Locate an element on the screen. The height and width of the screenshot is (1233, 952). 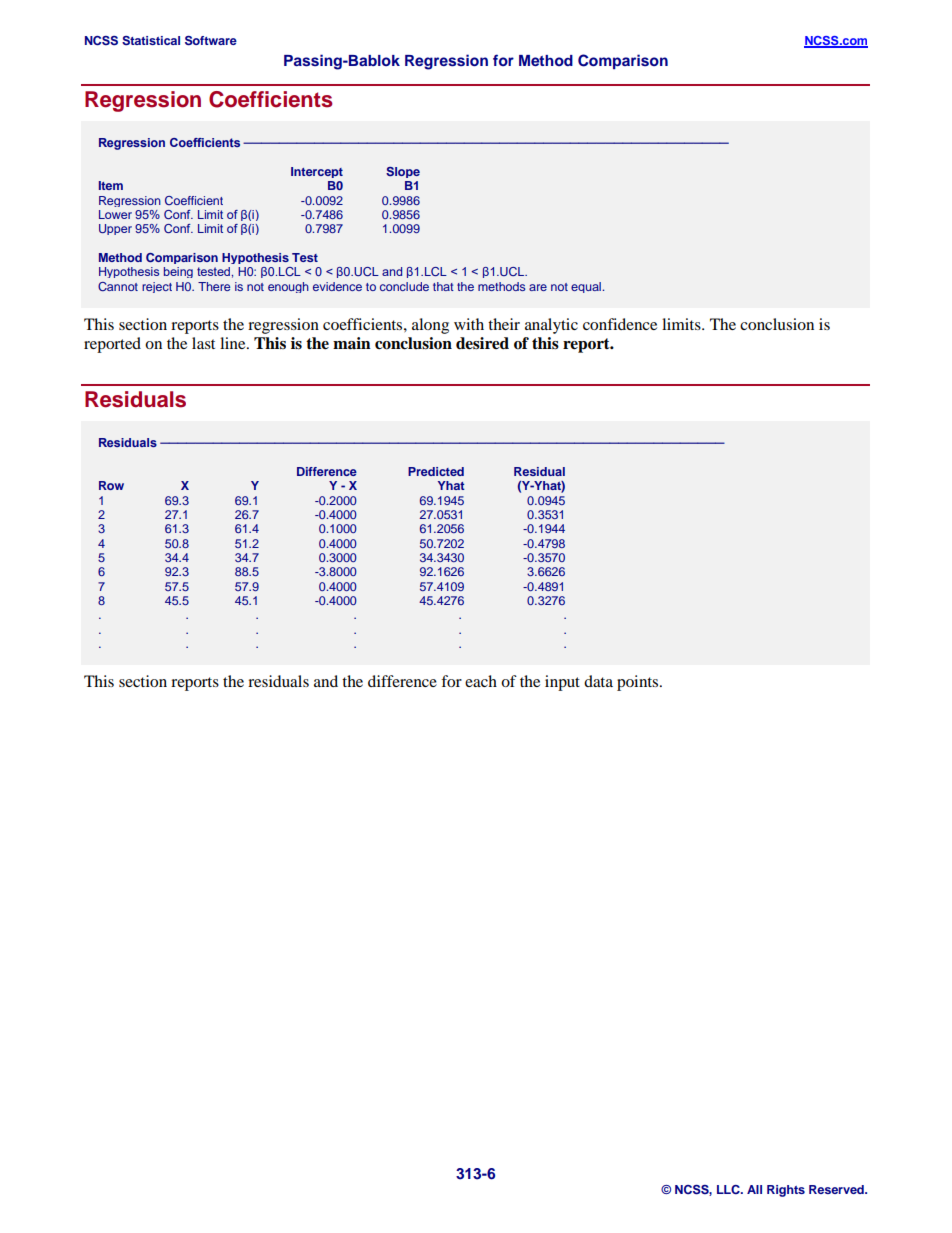
Rights is located at coordinates (786, 1191).
